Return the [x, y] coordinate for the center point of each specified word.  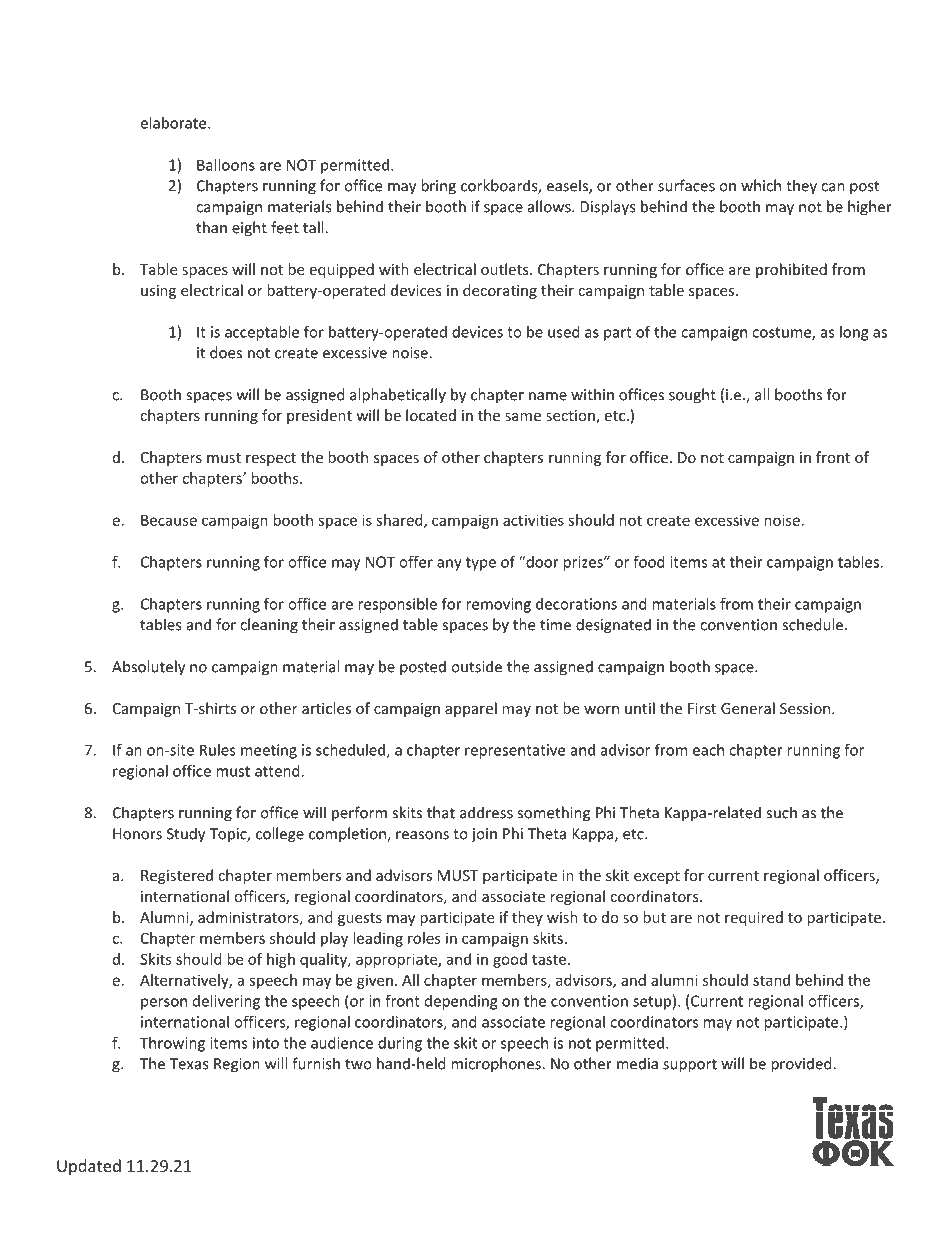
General [748, 708]
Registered [177, 876]
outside [476, 666]
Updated [89, 1167]
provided [802, 1065]
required [754, 918]
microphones [497, 1065]
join [484, 835]
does [226, 352]
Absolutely [148, 668]
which [761, 185]
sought [692, 396]
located [431, 415]
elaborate [174, 123]
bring [438, 187]
